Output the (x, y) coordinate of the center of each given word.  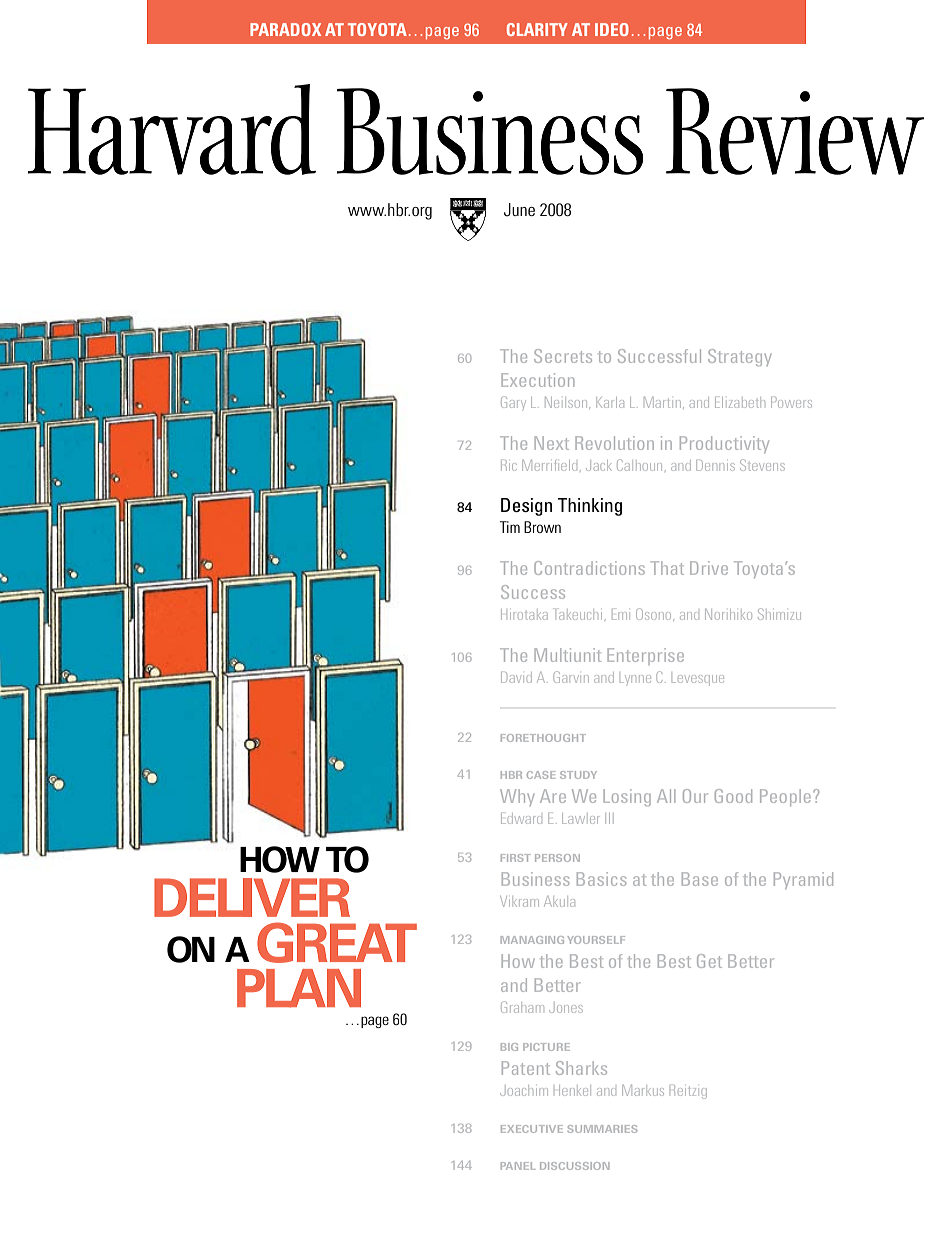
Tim (510, 527)
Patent (526, 1068)
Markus (643, 1090)
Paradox (285, 29)
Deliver (252, 897)
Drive (709, 568)
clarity (537, 29)
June (519, 210)
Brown (542, 527)
